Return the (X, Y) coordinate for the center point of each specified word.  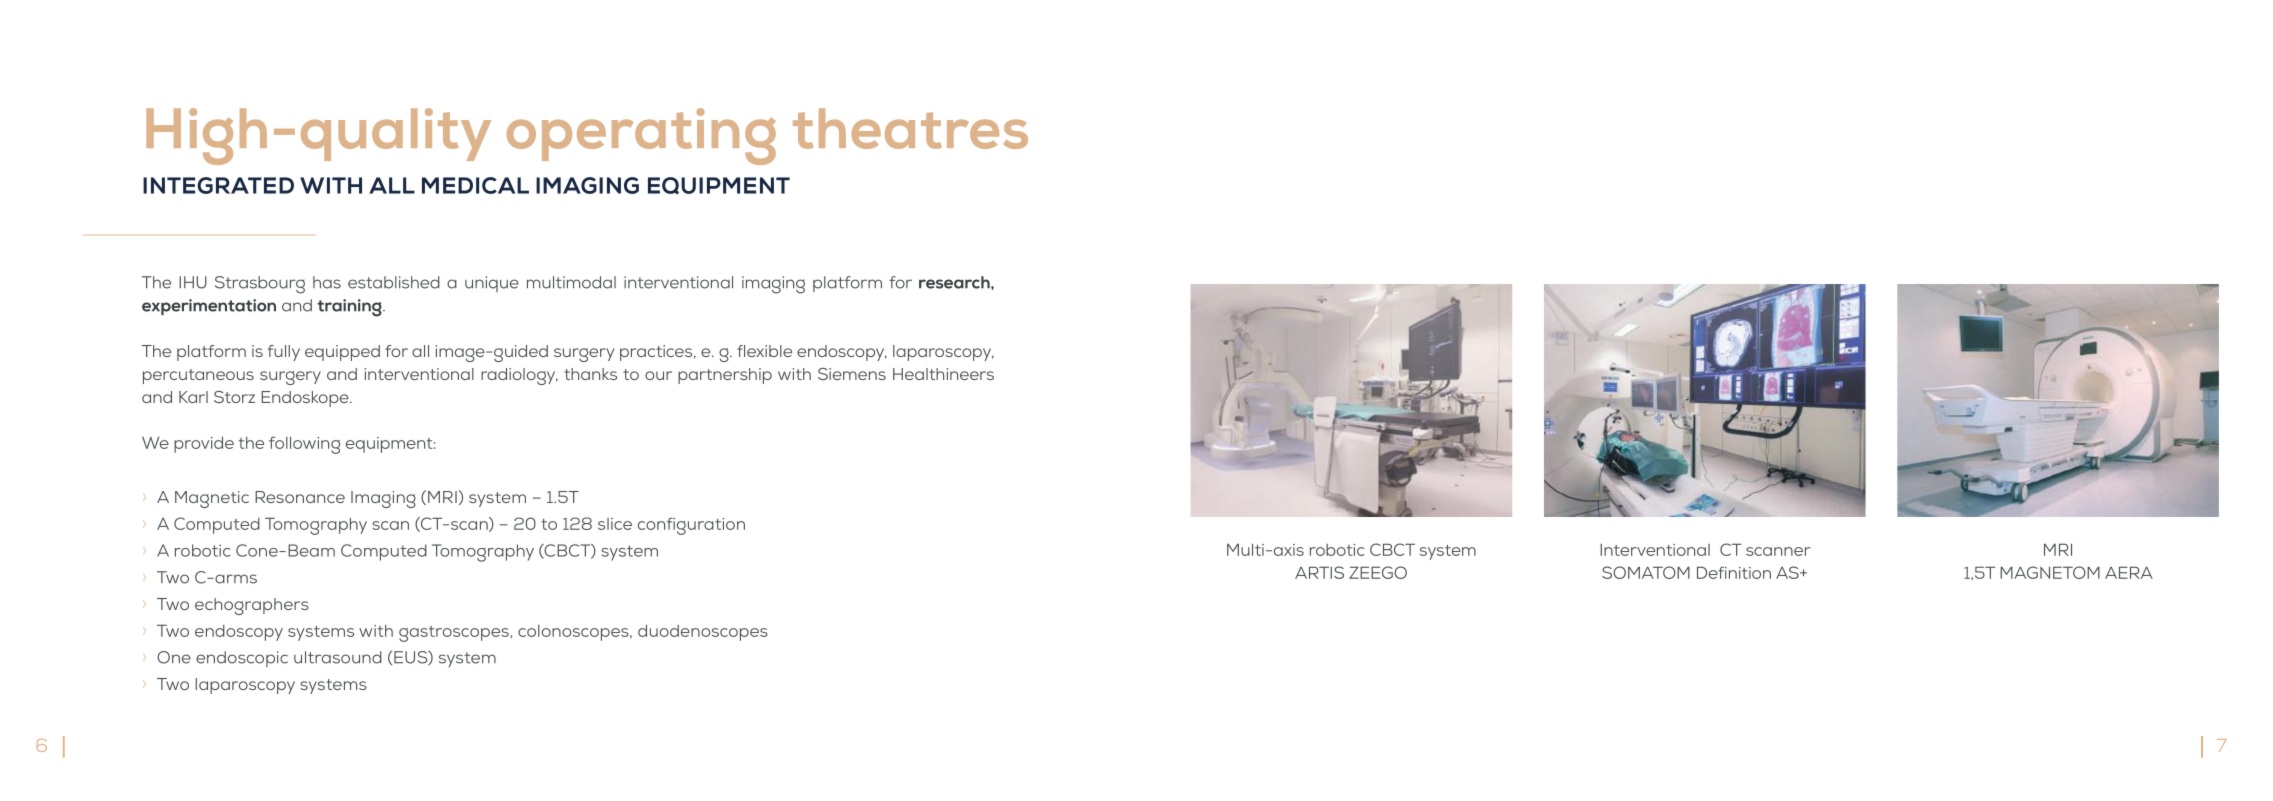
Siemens (852, 374)
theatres (910, 128)
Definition (1734, 572)
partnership (725, 376)
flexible (764, 351)
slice (615, 524)
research (955, 282)
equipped (342, 353)
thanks (590, 374)
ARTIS (1319, 572)
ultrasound (338, 657)
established (394, 282)
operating (641, 136)
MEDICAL (475, 185)
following (304, 445)
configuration (691, 526)
